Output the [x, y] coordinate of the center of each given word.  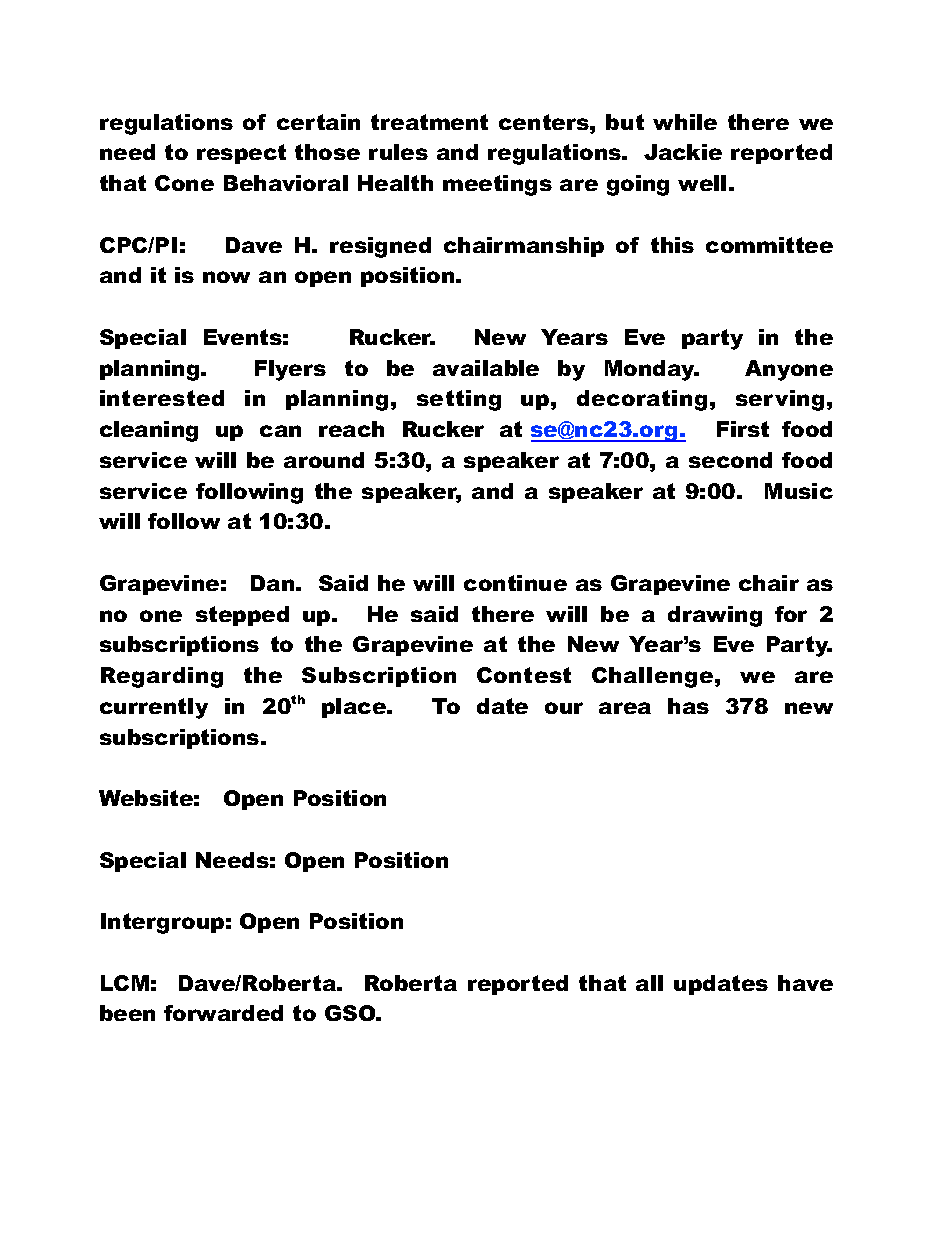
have [805, 983]
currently [154, 708]
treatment [429, 122]
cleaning [149, 431]
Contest [524, 675]
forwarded [223, 1013]
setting [459, 400]
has [688, 706]
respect [241, 154]
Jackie [683, 152]
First [743, 429]
